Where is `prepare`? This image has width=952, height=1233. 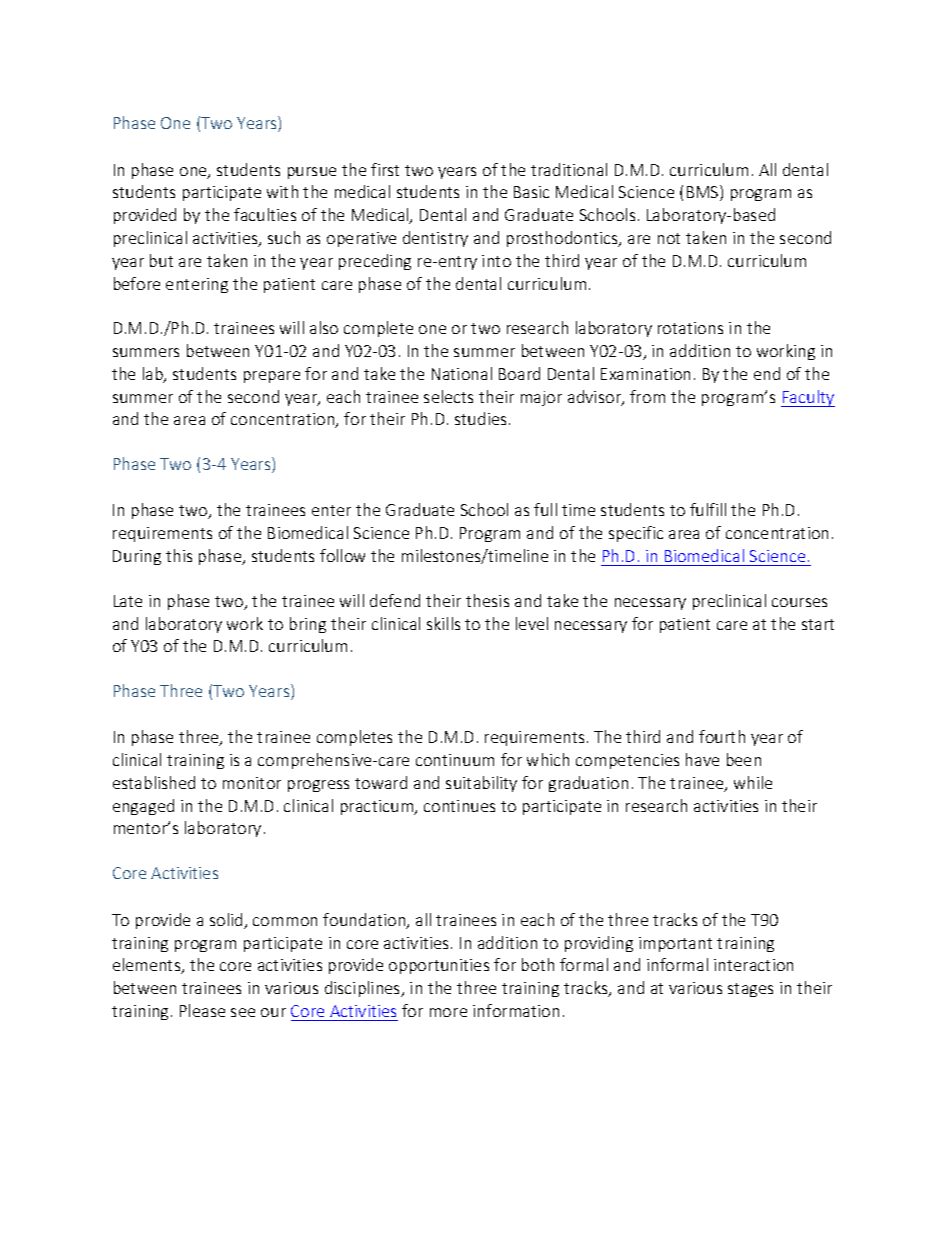 prepare is located at coordinates (272, 377).
